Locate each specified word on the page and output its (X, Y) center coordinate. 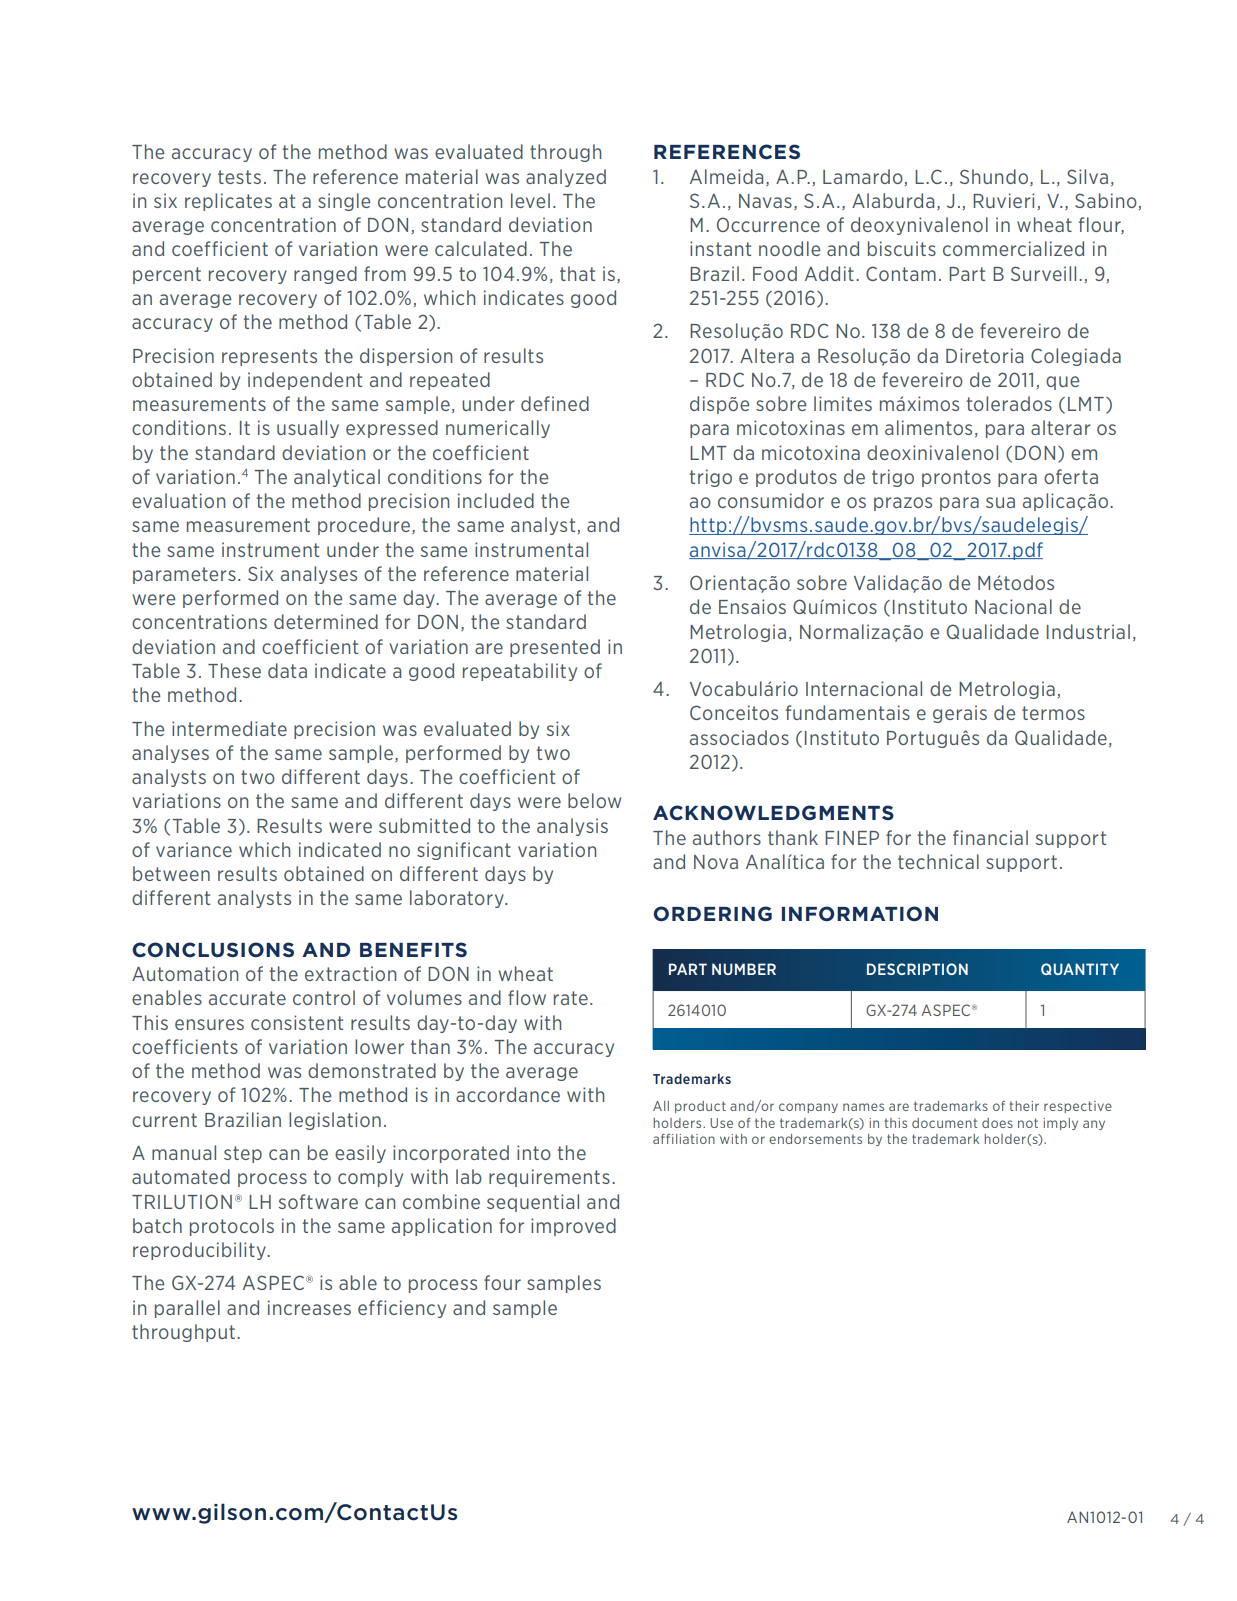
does (997, 1123)
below (594, 800)
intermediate (229, 728)
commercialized (1013, 248)
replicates (228, 202)
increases (309, 1307)
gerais (960, 714)
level (530, 200)
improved (573, 1227)
